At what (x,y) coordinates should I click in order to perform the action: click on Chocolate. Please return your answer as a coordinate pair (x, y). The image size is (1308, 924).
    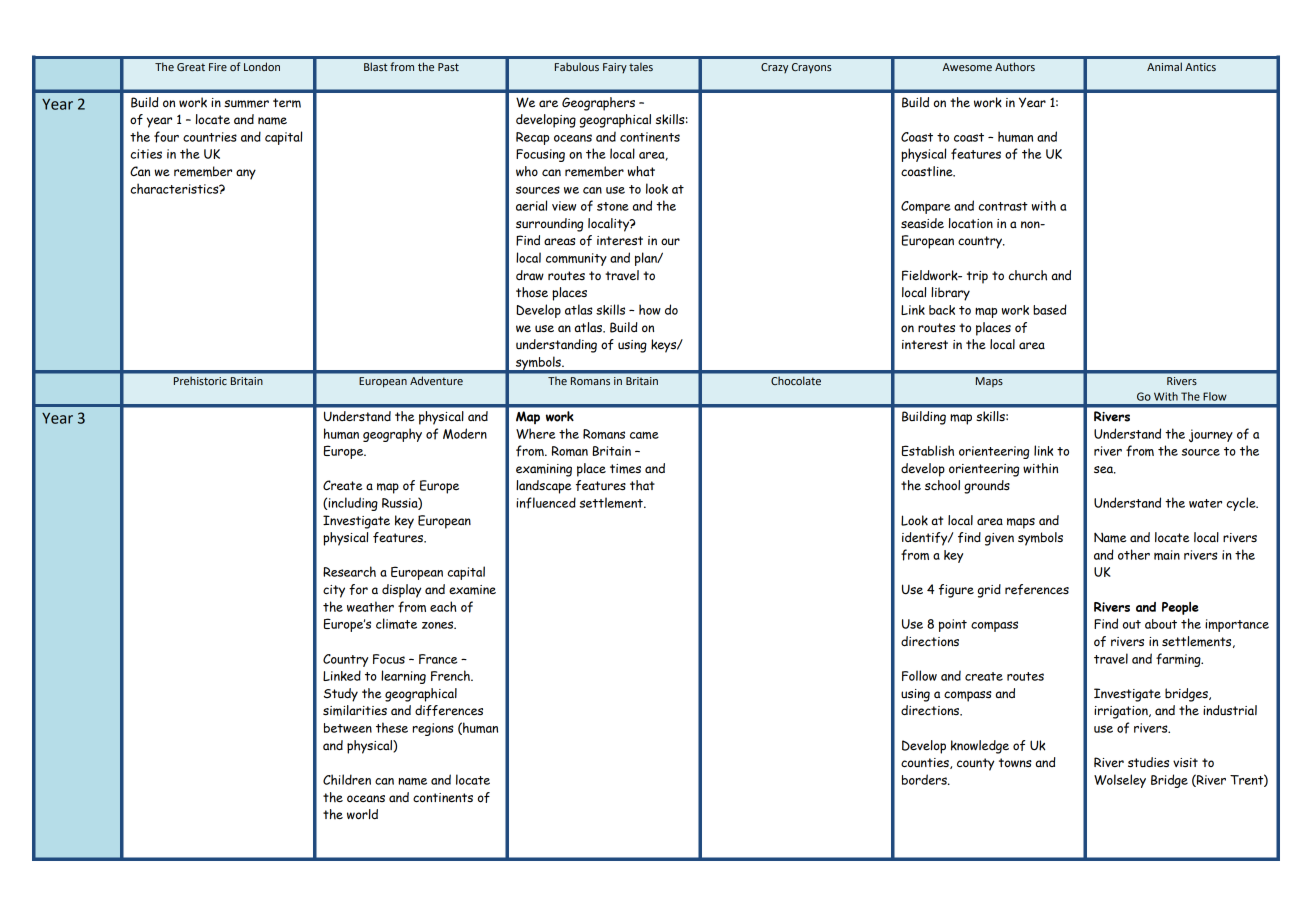
    Looking at the image, I should click on (796, 381).
